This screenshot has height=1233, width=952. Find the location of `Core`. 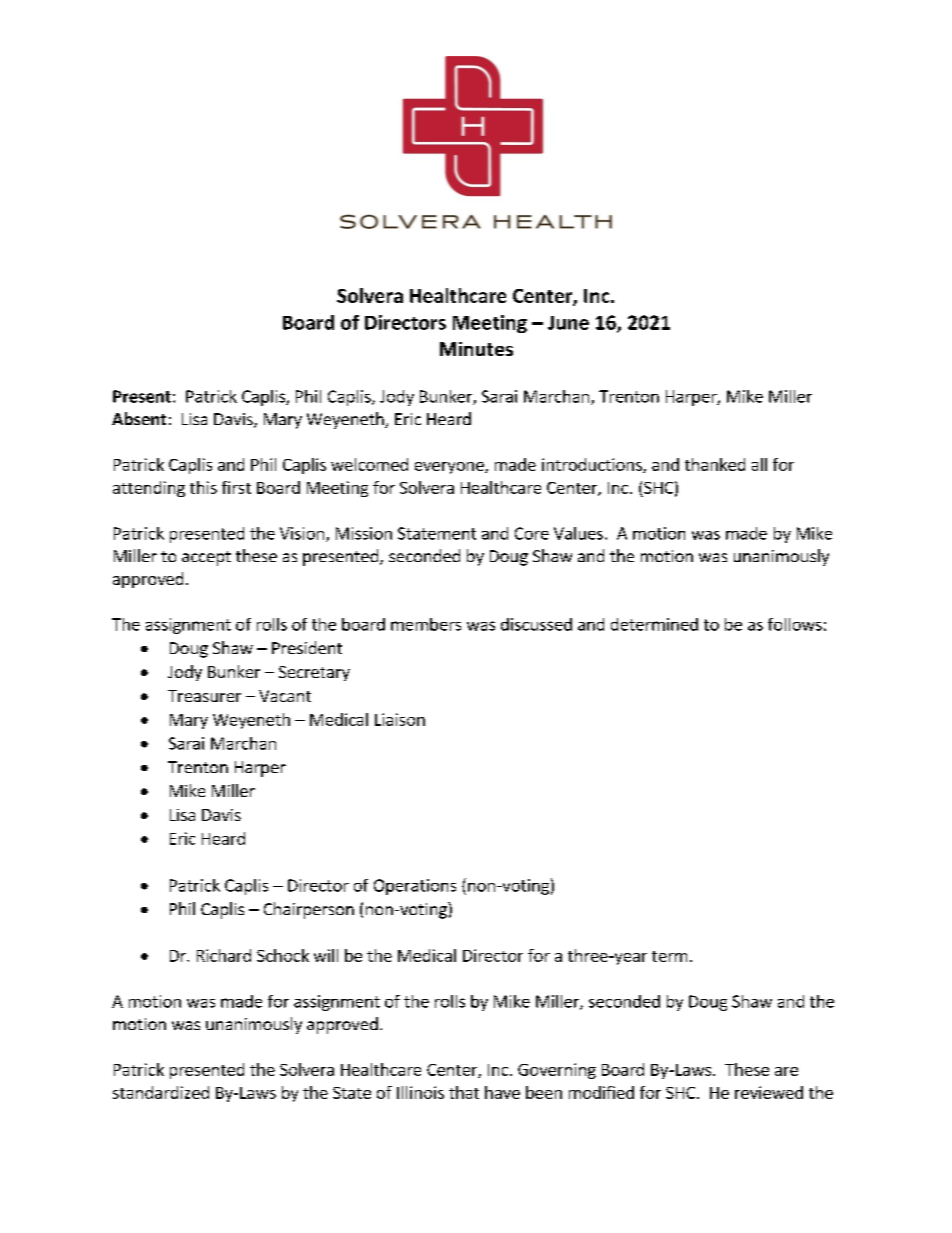

Core is located at coordinates (532, 533).
